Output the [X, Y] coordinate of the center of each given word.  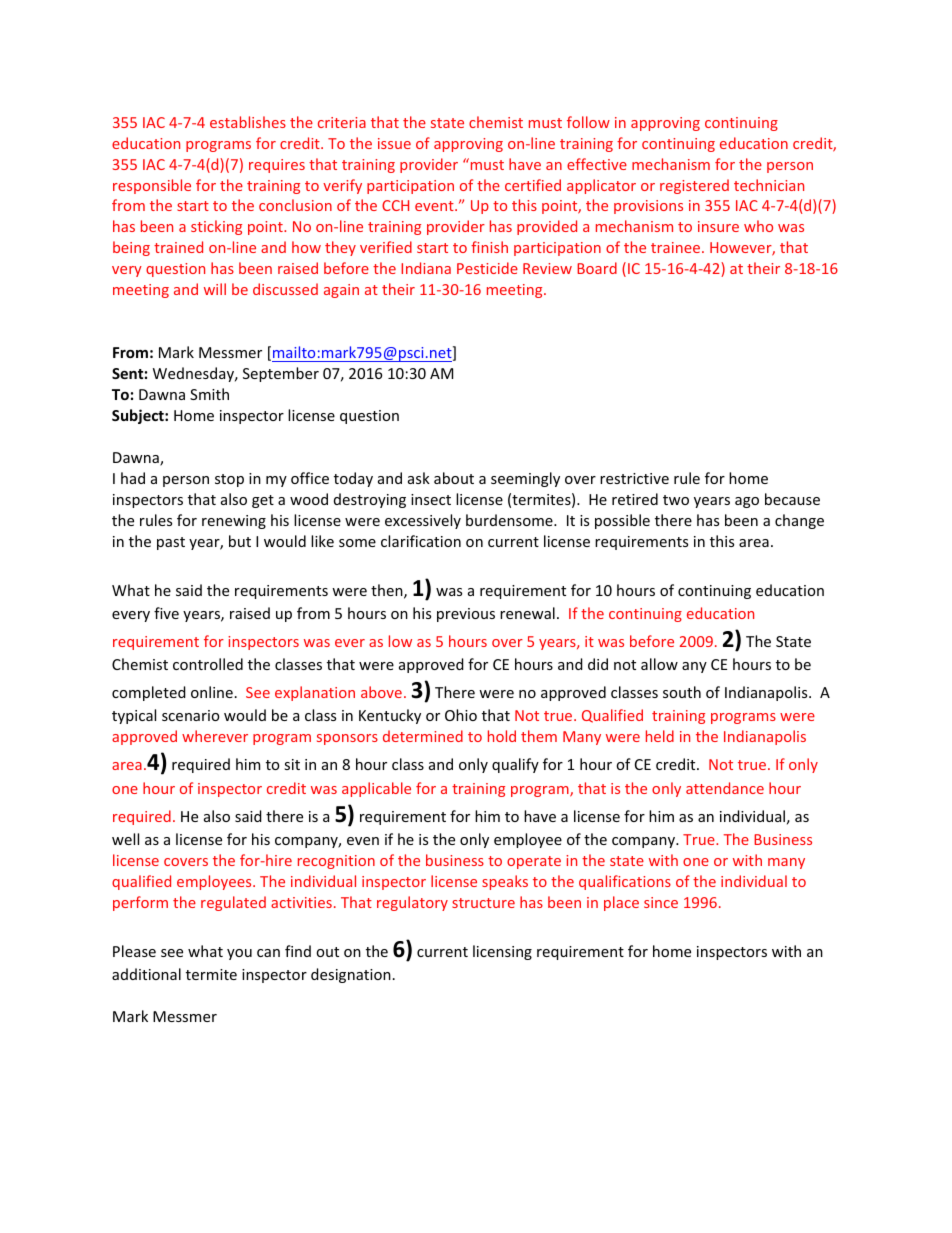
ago [747, 502]
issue [394, 143]
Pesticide [487, 268]
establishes [248, 122]
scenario [190, 715]
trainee [677, 247]
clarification [421, 541]
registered [694, 186]
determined [423, 736]
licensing [502, 952]
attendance [725, 788]
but [240, 541]
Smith [209, 394]
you [239, 954]
